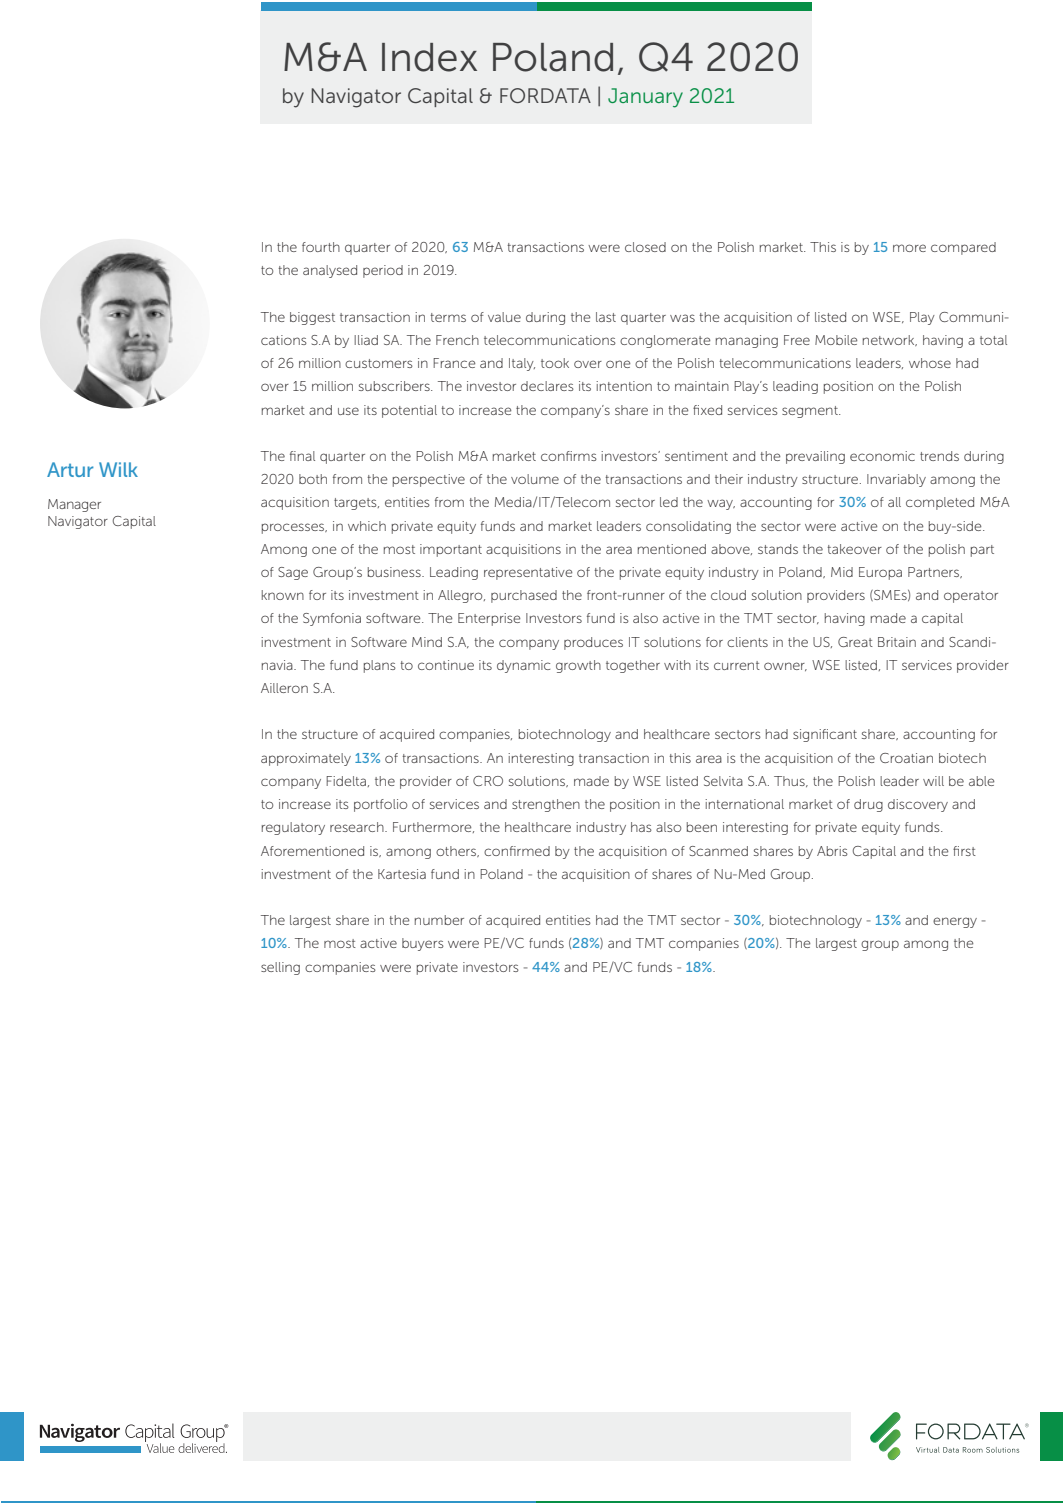  What do you see at coordinates (955, 922) in the image?
I see `energy` at bounding box center [955, 922].
